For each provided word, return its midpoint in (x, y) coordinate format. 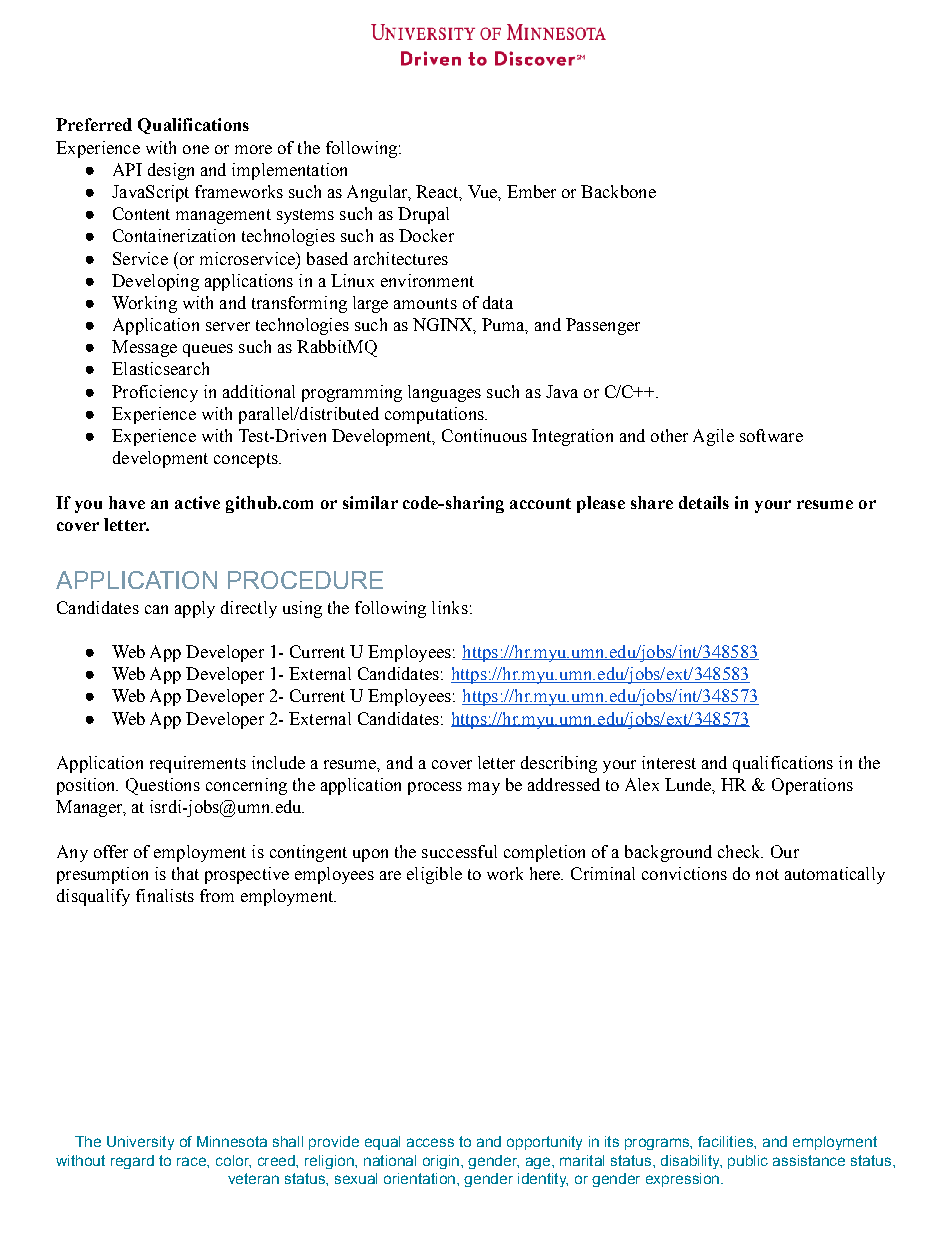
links (450, 607)
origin (441, 1162)
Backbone (618, 191)
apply (195, 609)
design (171, 171)
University (140, 1143)
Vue (483, 191)
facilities (726, 1141)
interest (669, 762)
